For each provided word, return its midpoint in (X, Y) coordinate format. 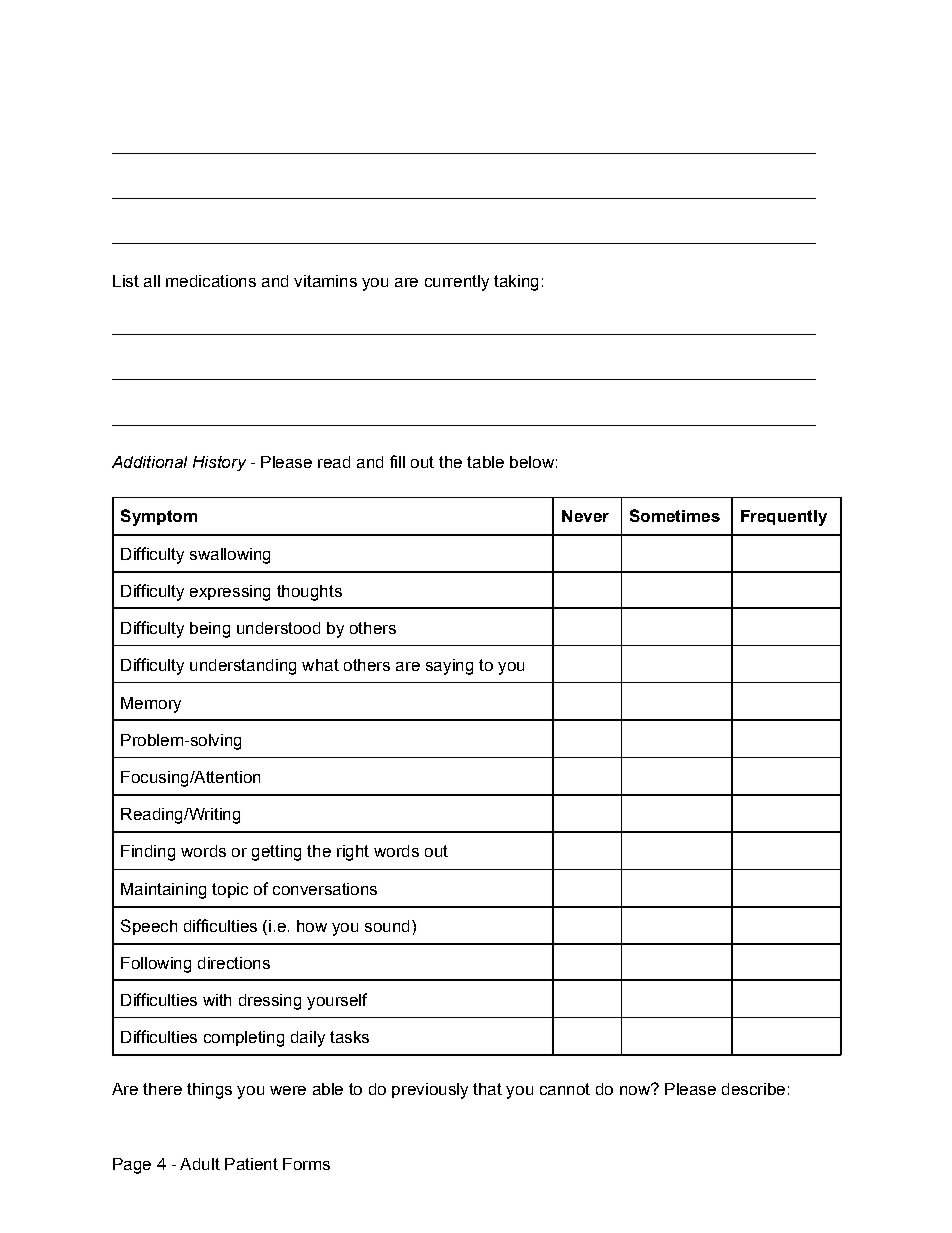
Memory (151, 705)
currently (457, 283)
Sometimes (675, 515)
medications (211, 281)
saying (449, 667)
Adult (200, 1164)
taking (516, 283)
